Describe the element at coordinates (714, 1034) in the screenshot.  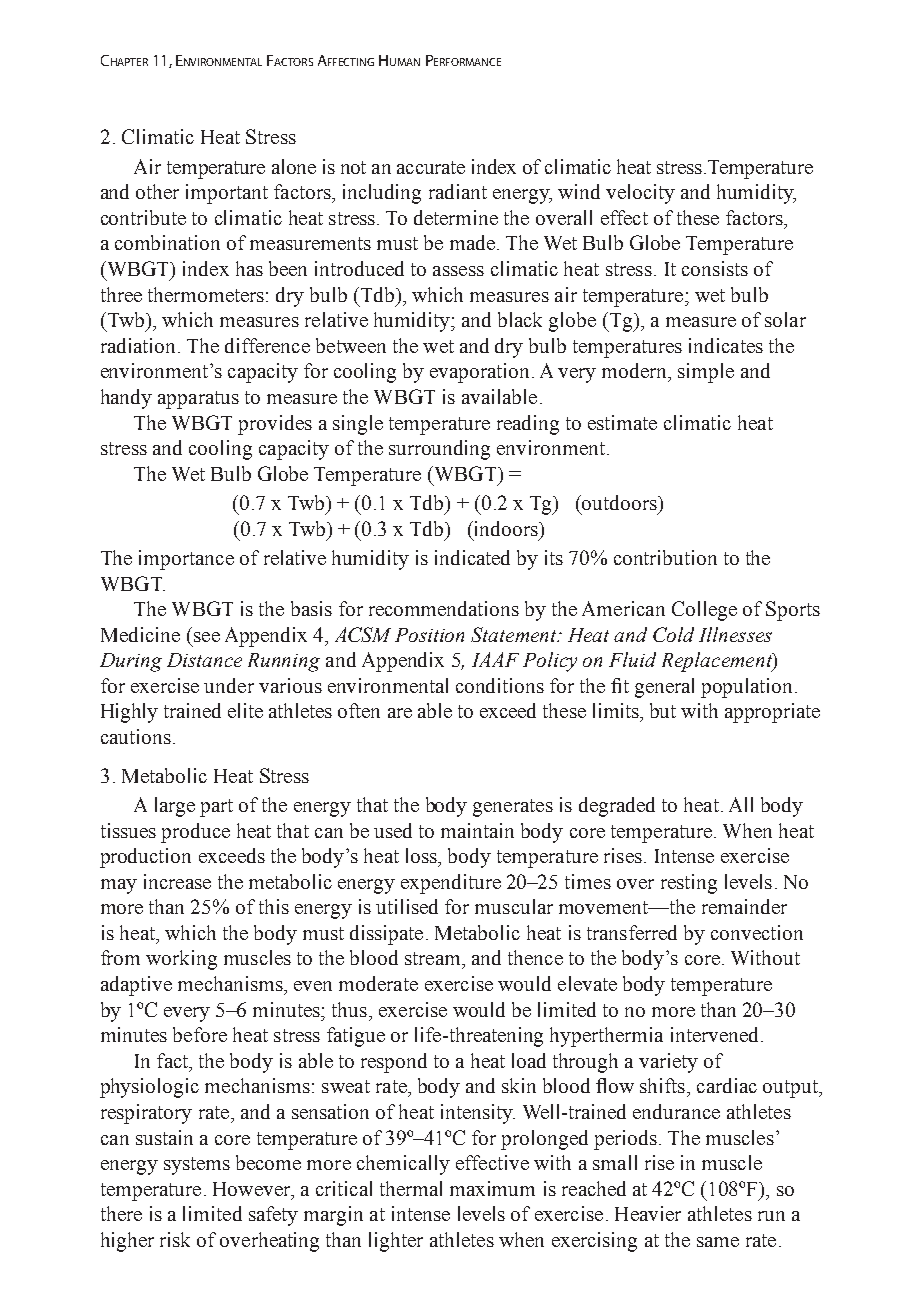
I see `intervened` at that location.
